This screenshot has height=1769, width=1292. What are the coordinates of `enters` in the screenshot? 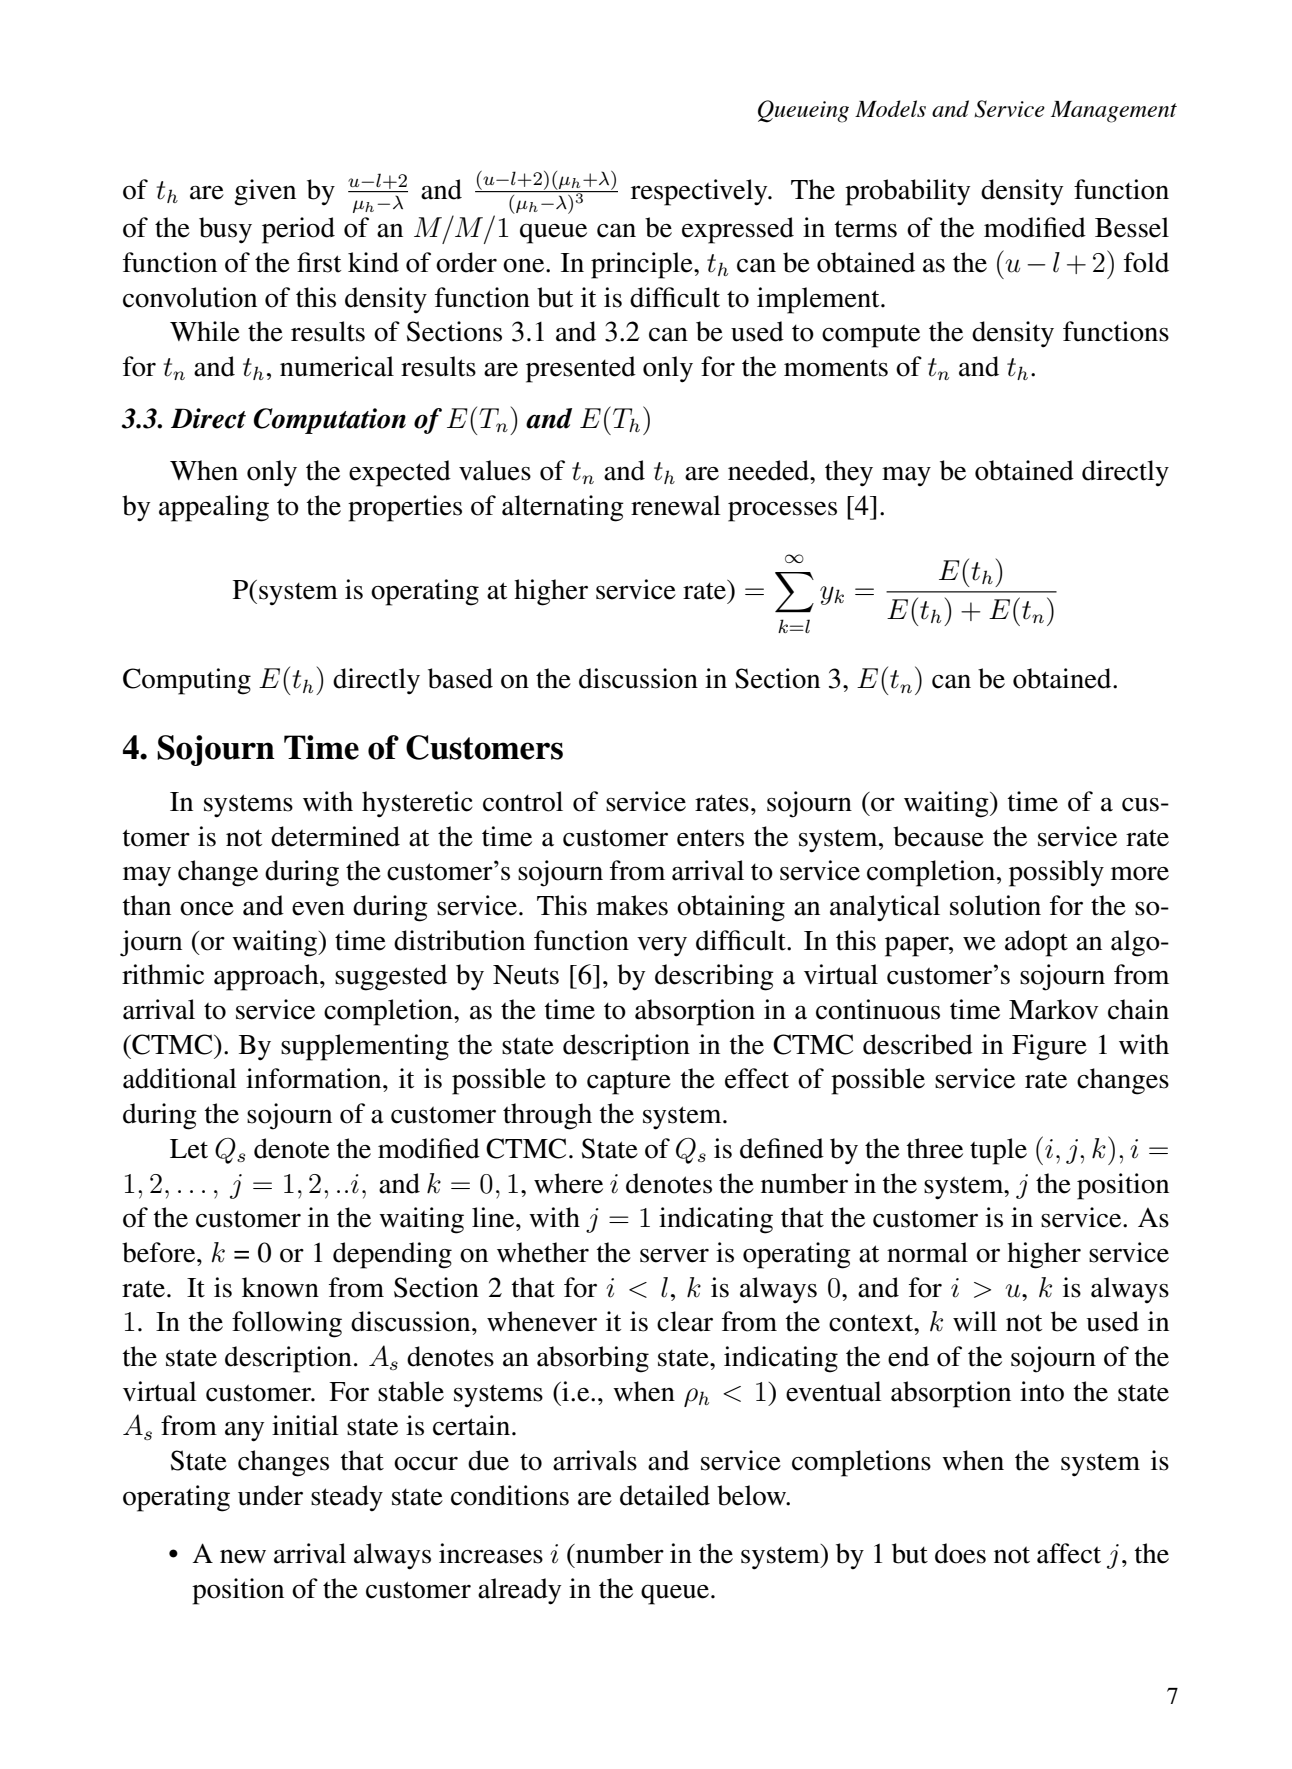 It's located at (710, 838).
